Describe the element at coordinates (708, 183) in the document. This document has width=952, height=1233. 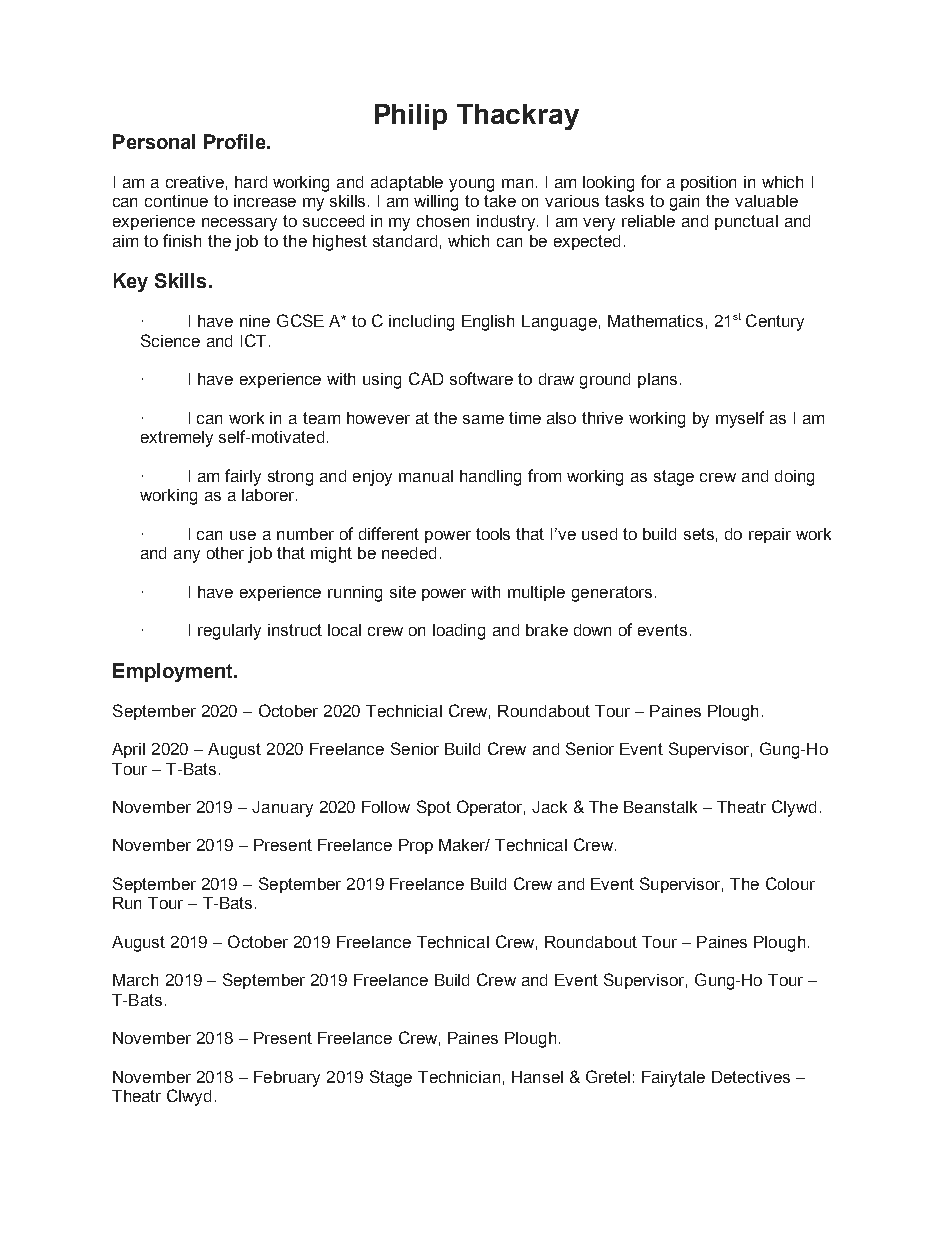
I see `position` at that location.
